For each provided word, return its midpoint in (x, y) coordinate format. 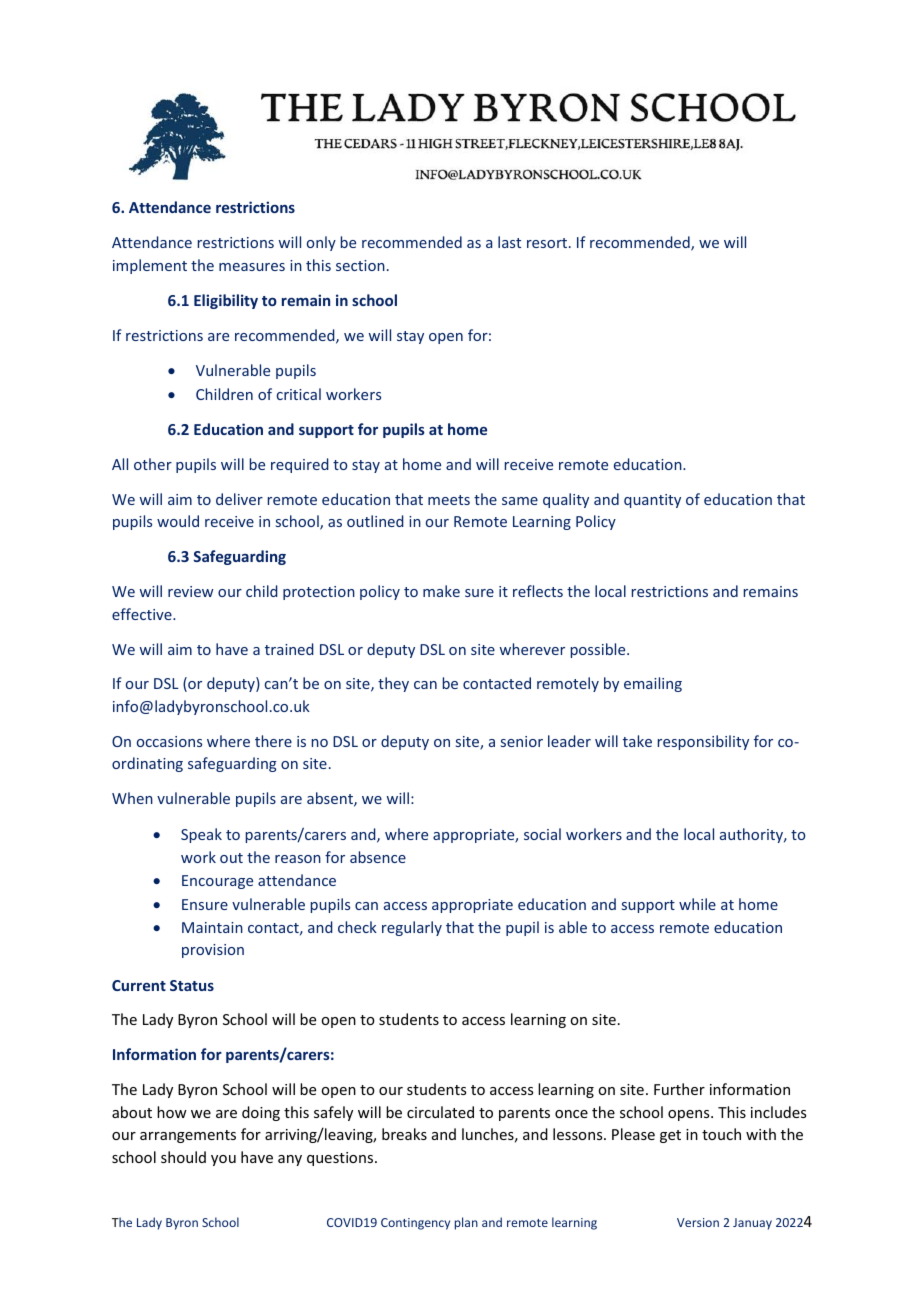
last (509, 242)
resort (547, 243)
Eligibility (226, 301)
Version (698, 1222)
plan (466, 1223)
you (223, 1160)
